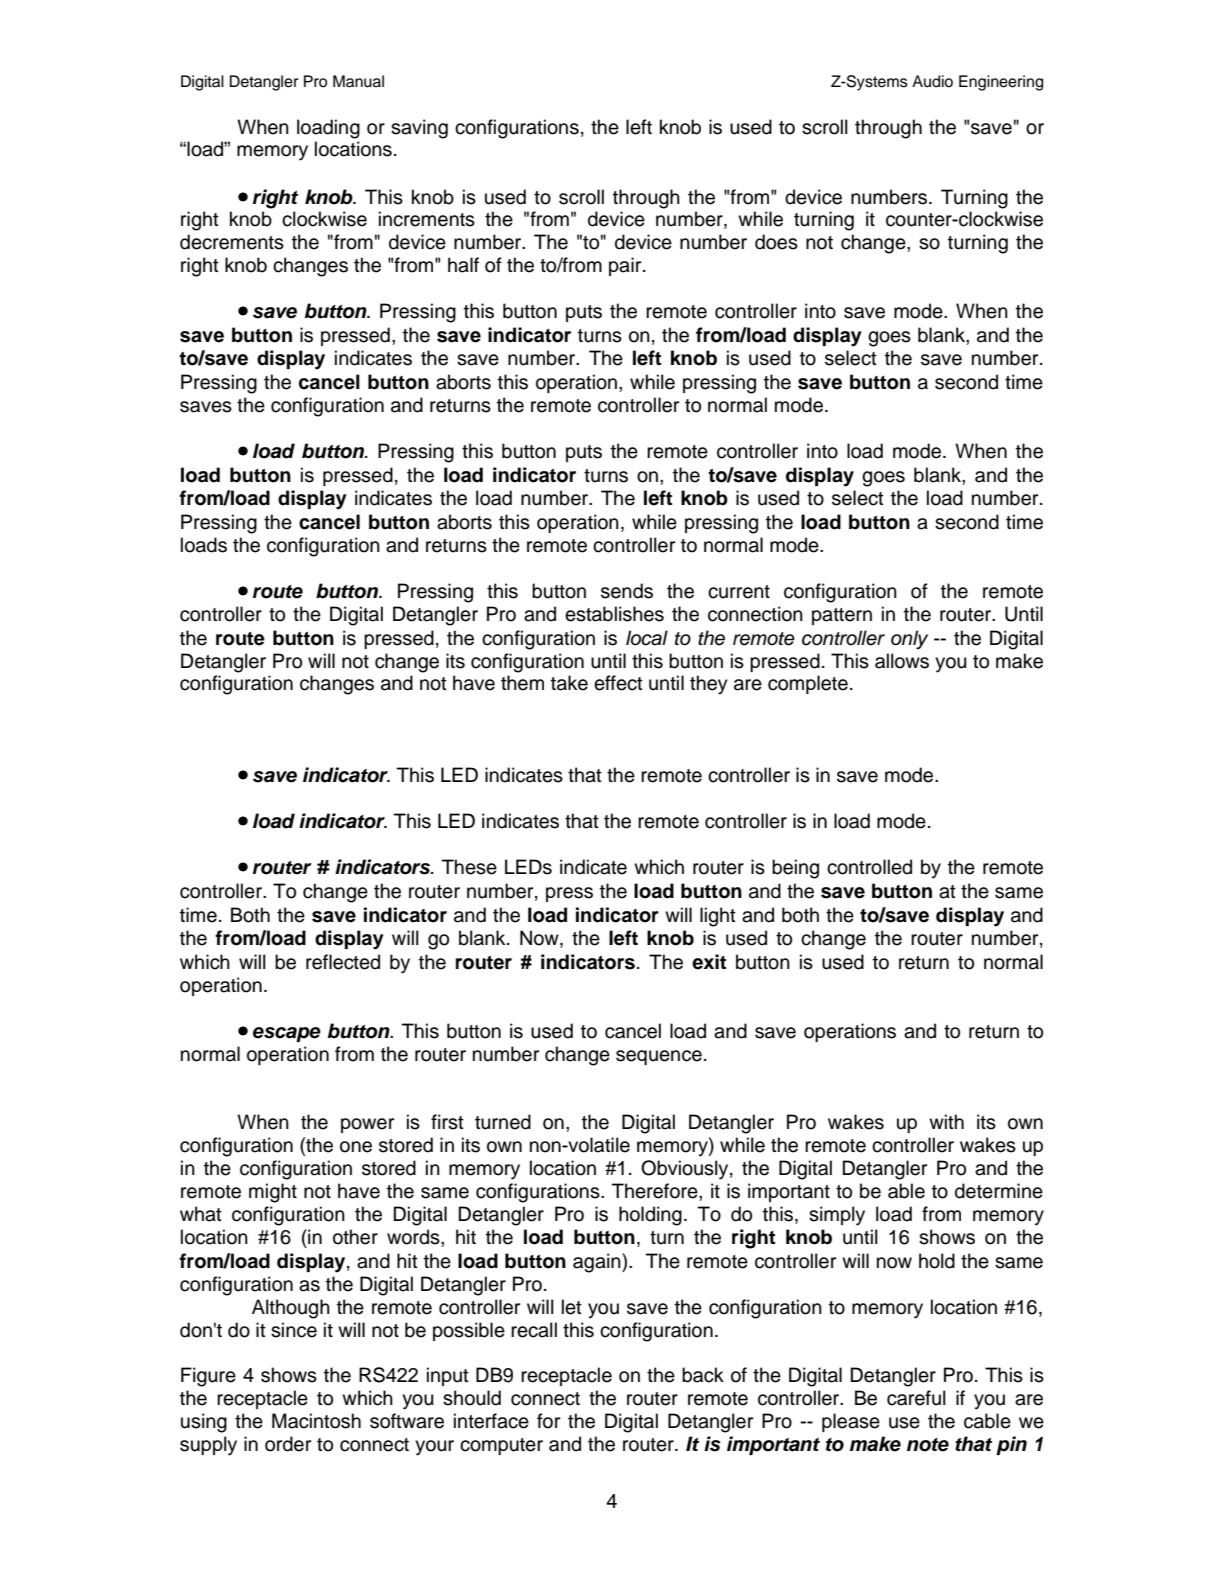 The image size is (1224, 1584). Describe the element at coordinates (703, 1375) in the page. I see `back` at that location.
